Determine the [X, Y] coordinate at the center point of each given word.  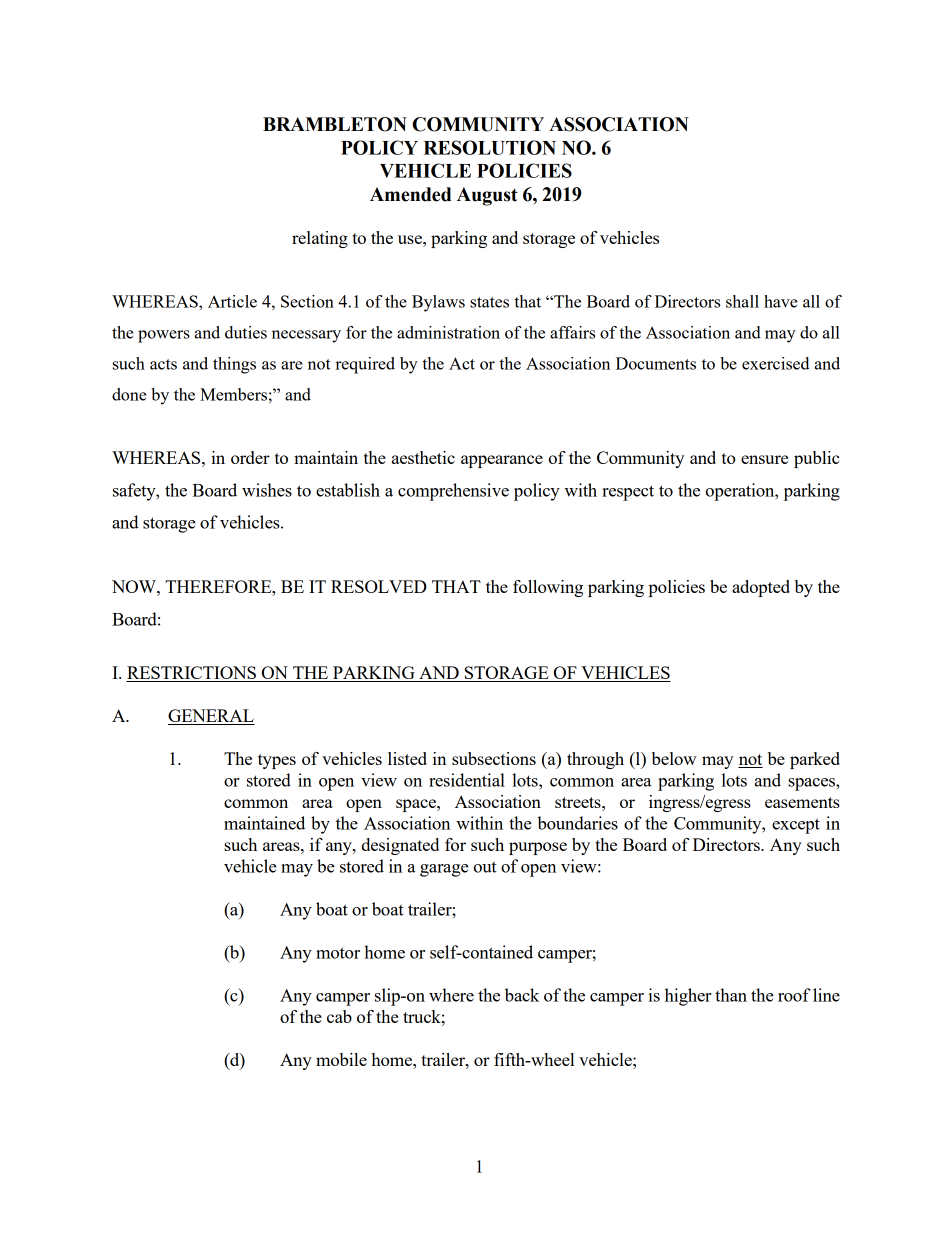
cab [339, 1016]
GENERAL [211, 717]
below [674, 758]
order [250, 457]
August [487, 196]
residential [467, 780]
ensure [764, 459]
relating [320, 239]
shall [742, 301]
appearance [502, 461]
